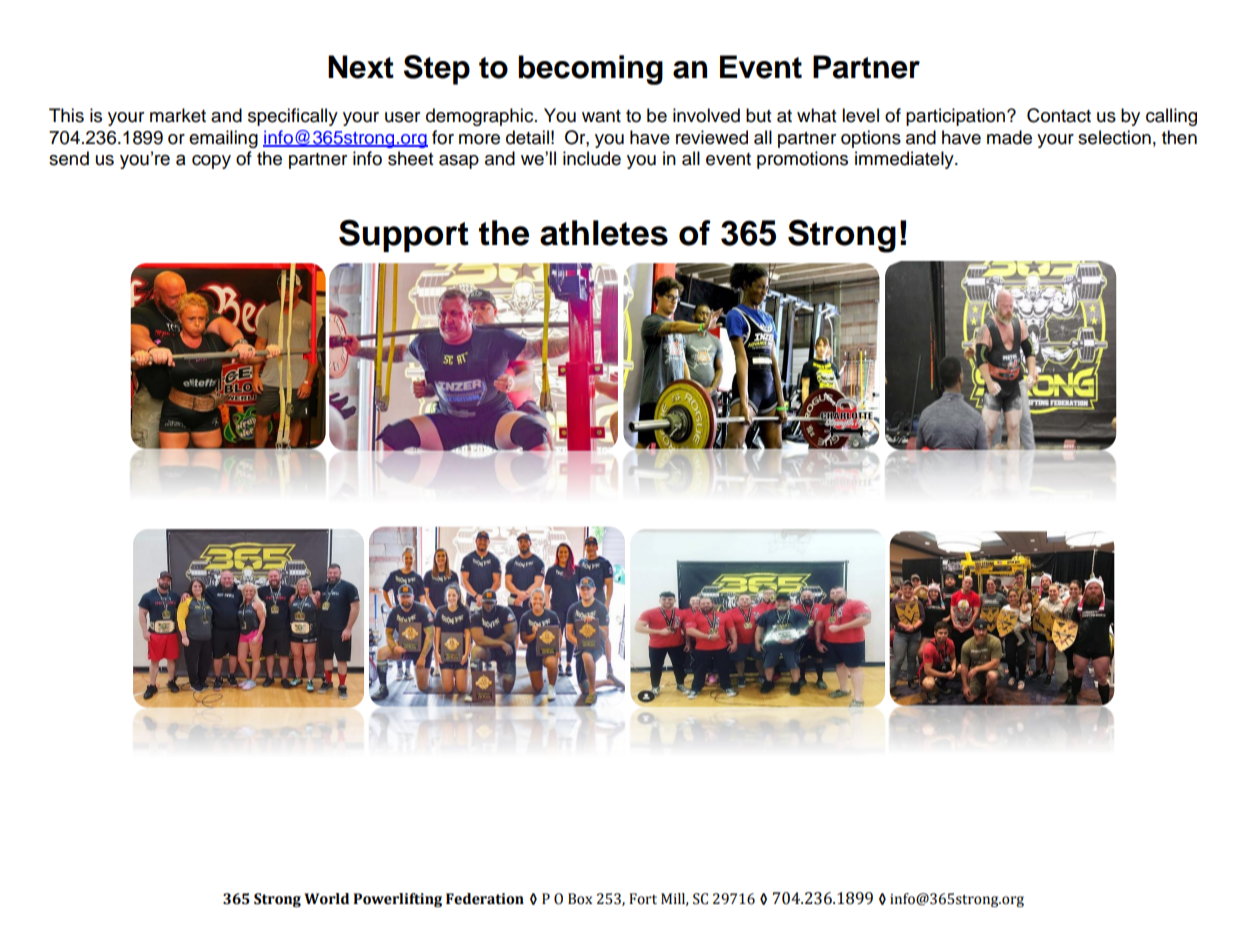  I want to click on Federation, so click(485, 899).
